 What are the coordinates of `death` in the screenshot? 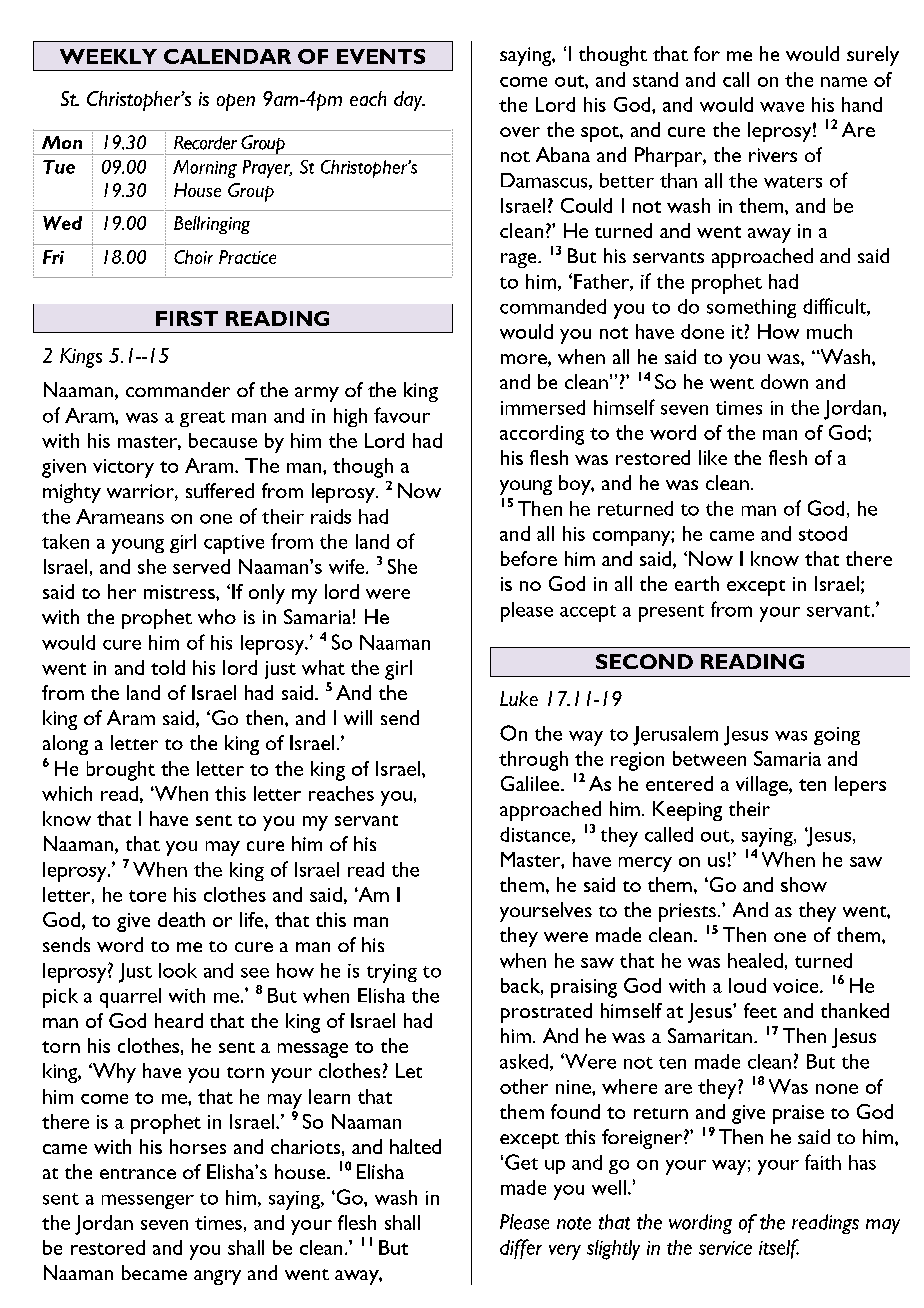 It's located at (181, 919).
